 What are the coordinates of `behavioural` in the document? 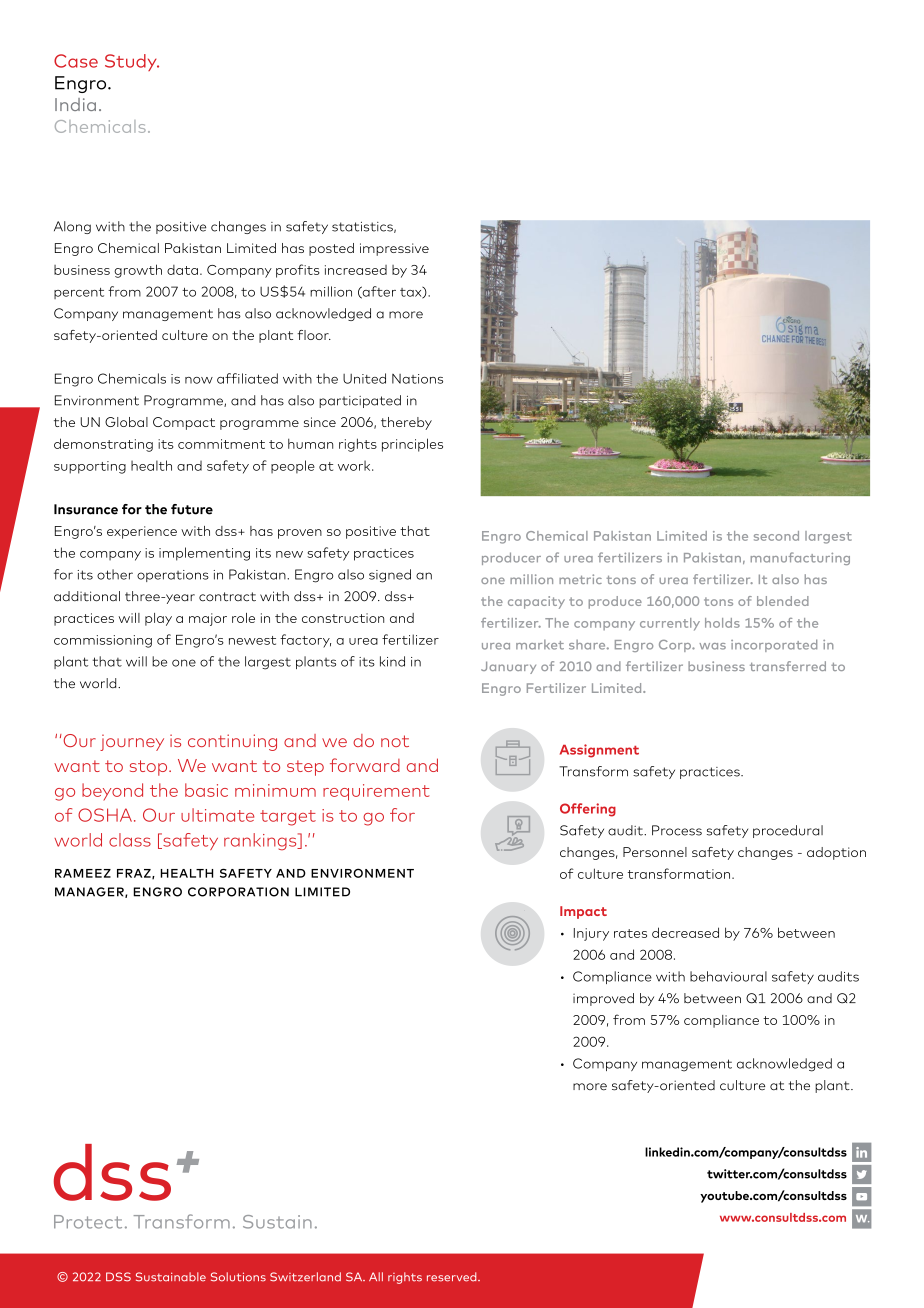 It's located at (728, 976).
